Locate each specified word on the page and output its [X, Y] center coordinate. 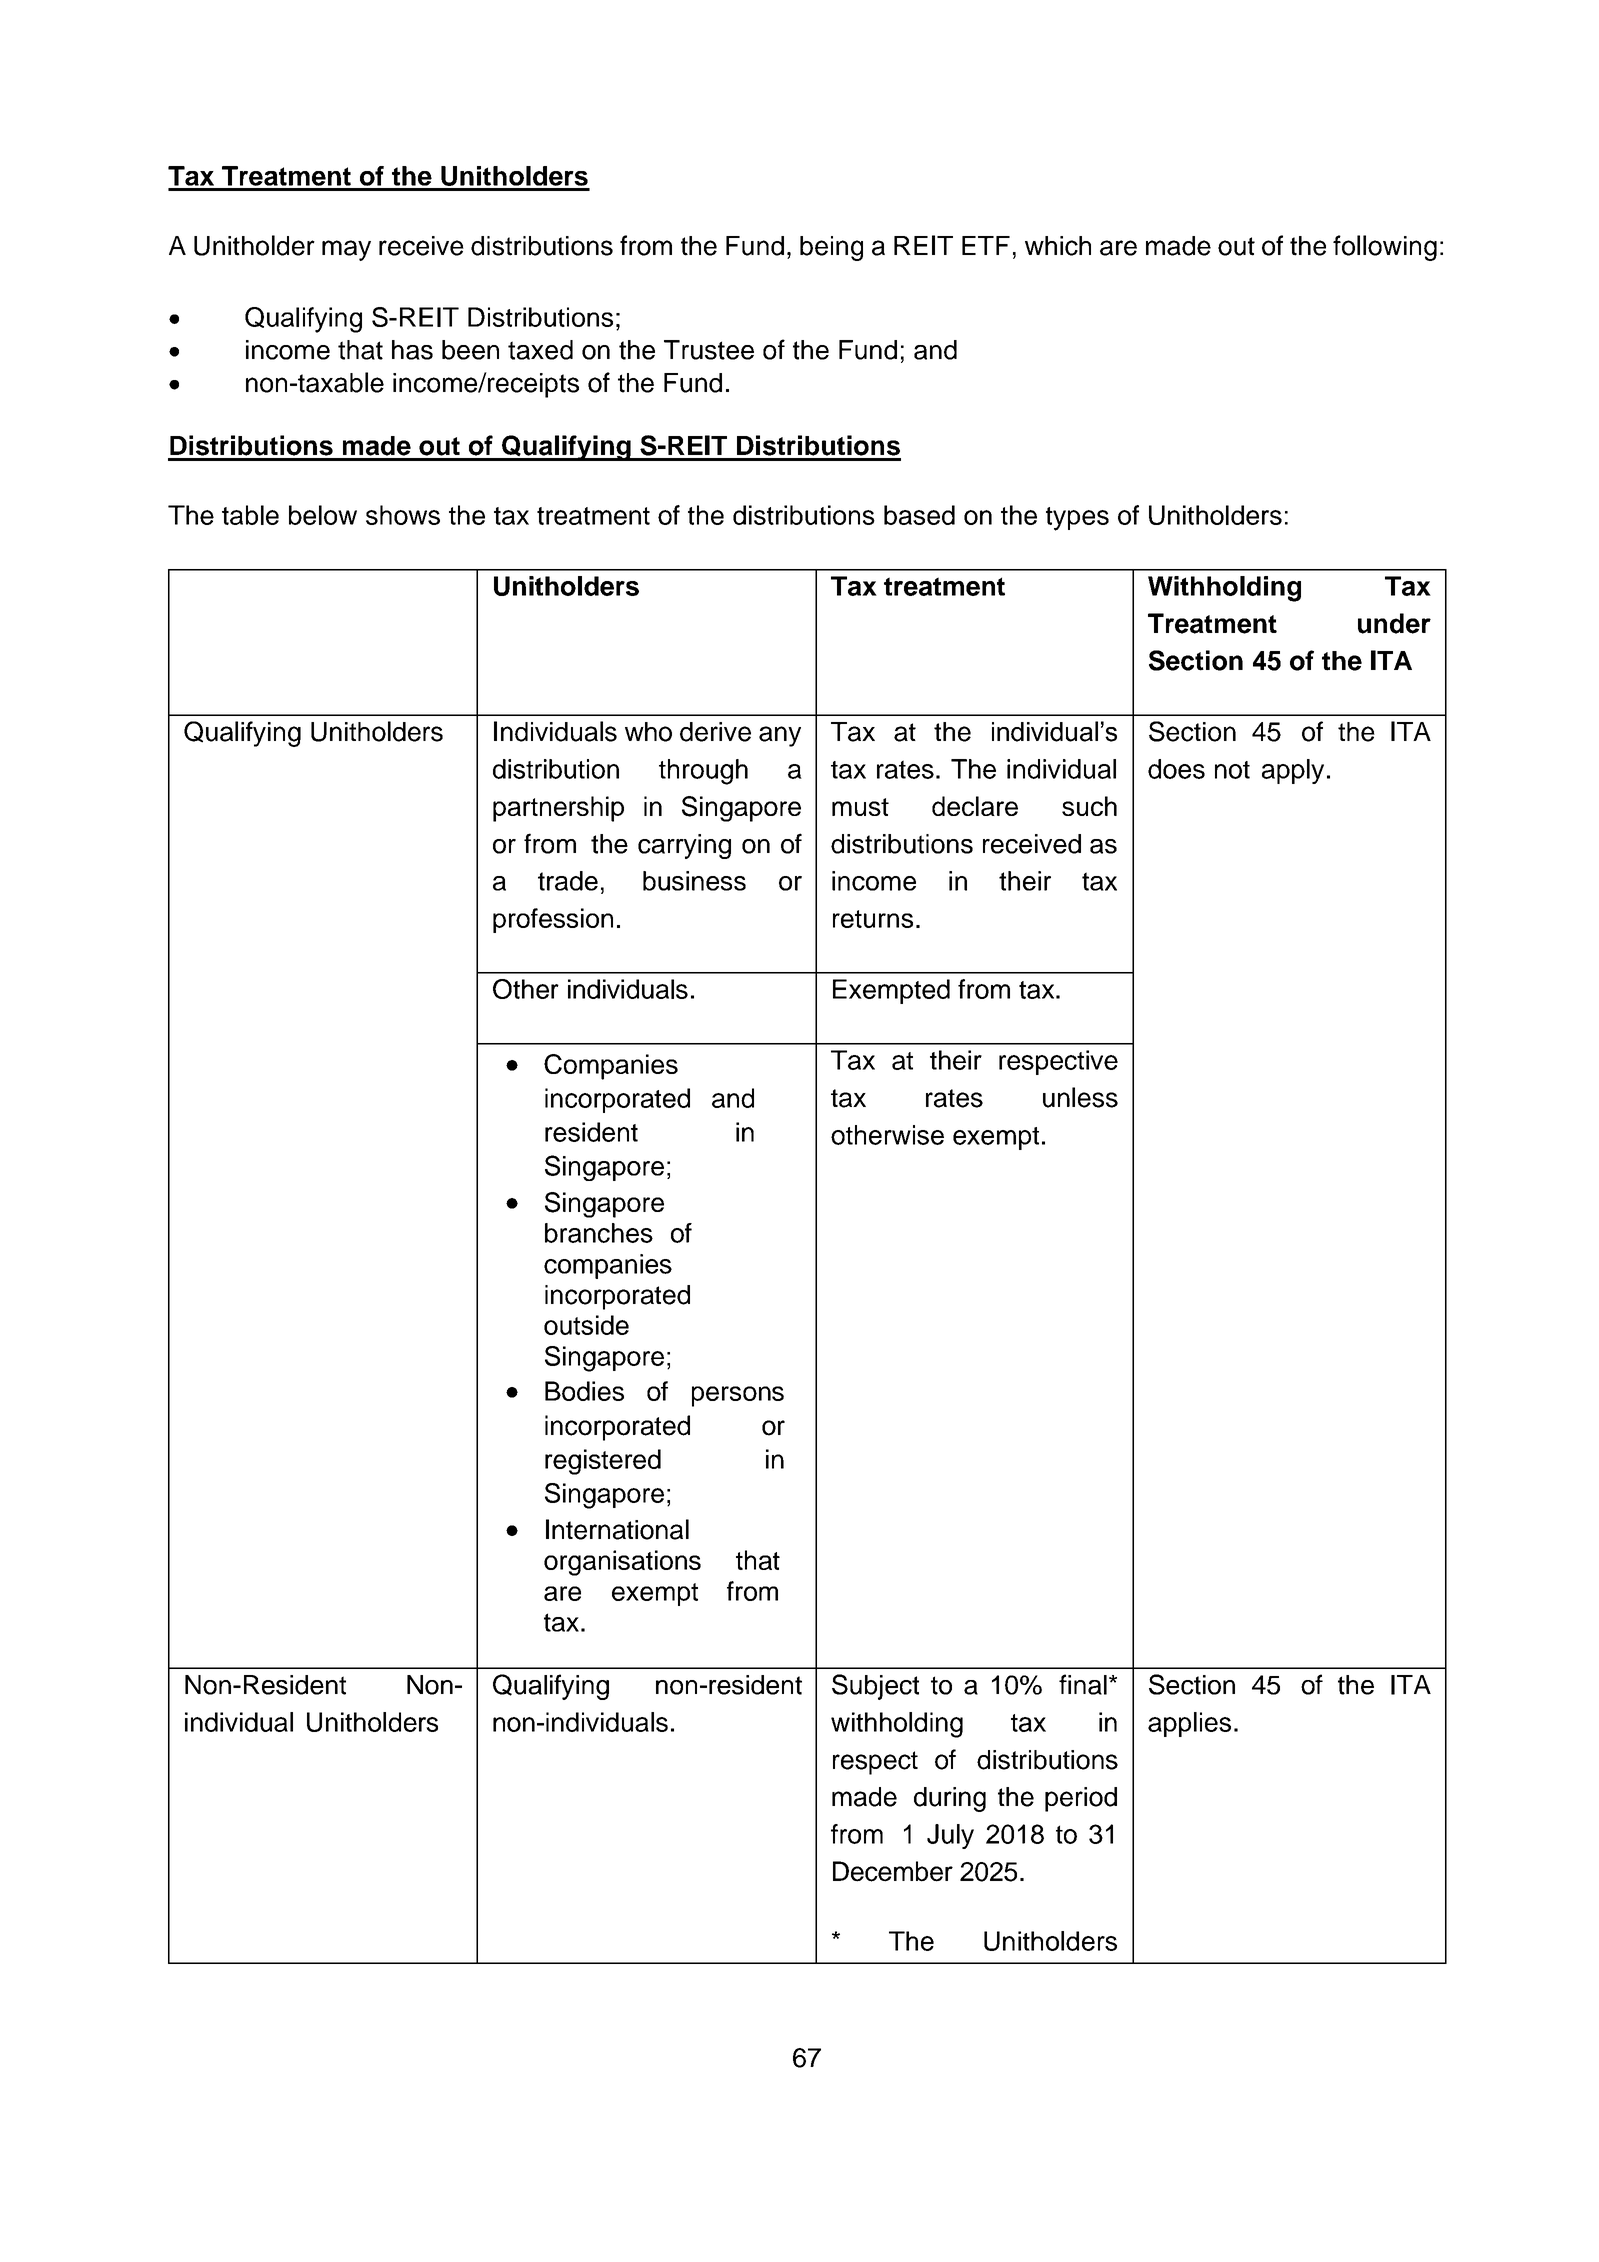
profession [553, 920]
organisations [622, 1563]
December [893, 1871]
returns [873, 919]
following [1385, 248]
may [346, 250]
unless [1080, 1097]
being [831, 248]
